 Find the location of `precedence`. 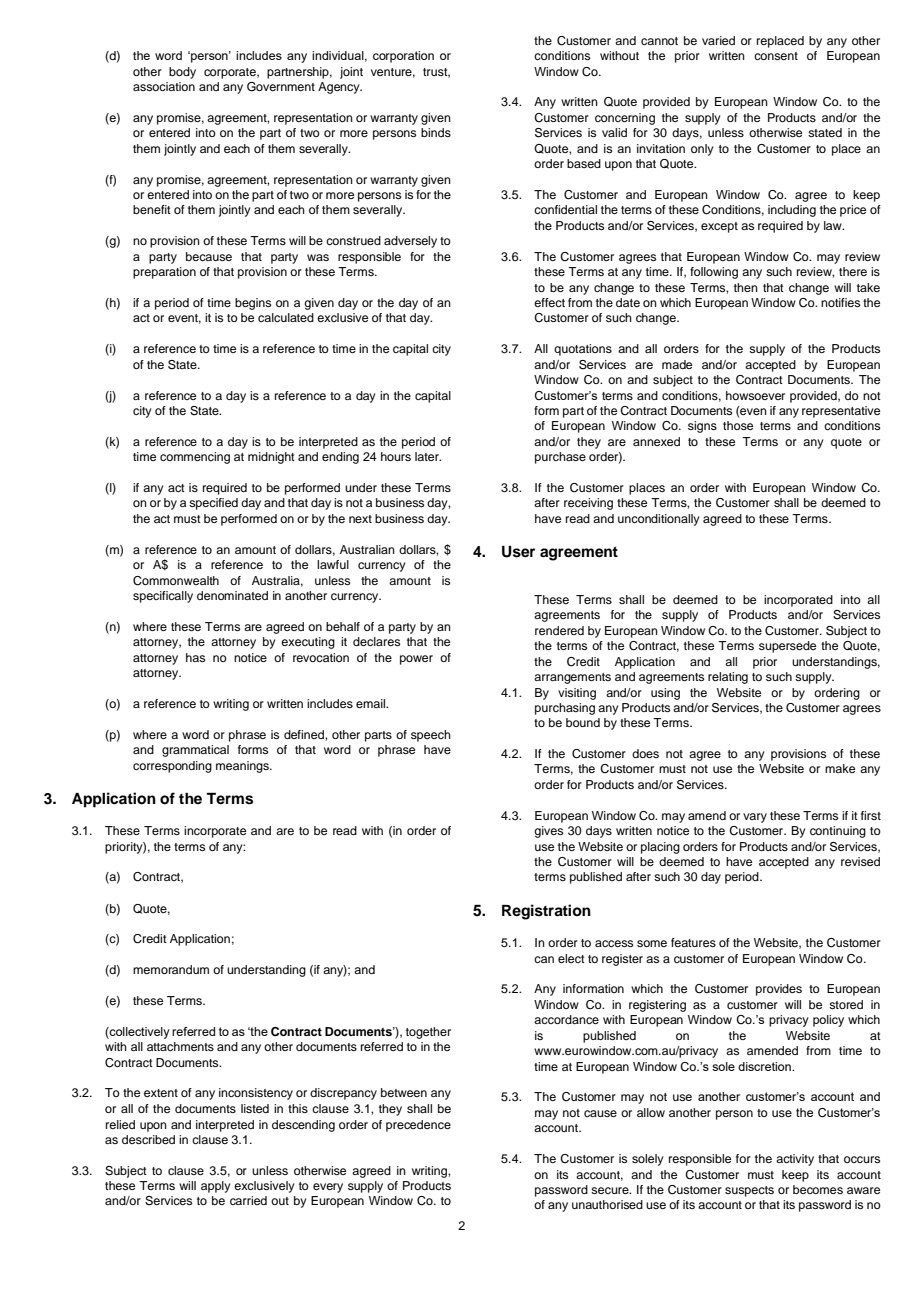

precedence is located at coordinates (418, 1126).
